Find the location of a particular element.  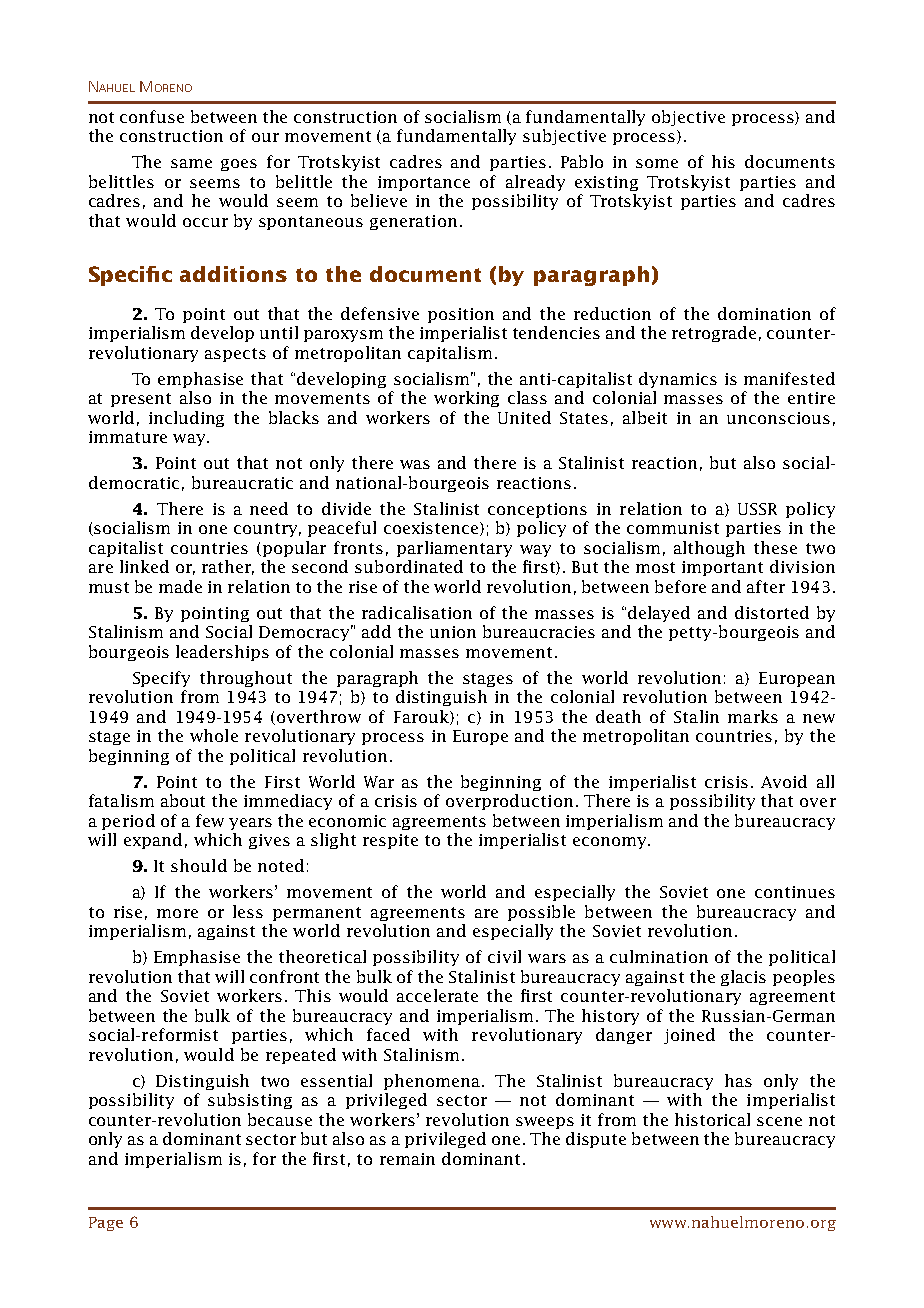

same is located at coordinates (191, 163).
